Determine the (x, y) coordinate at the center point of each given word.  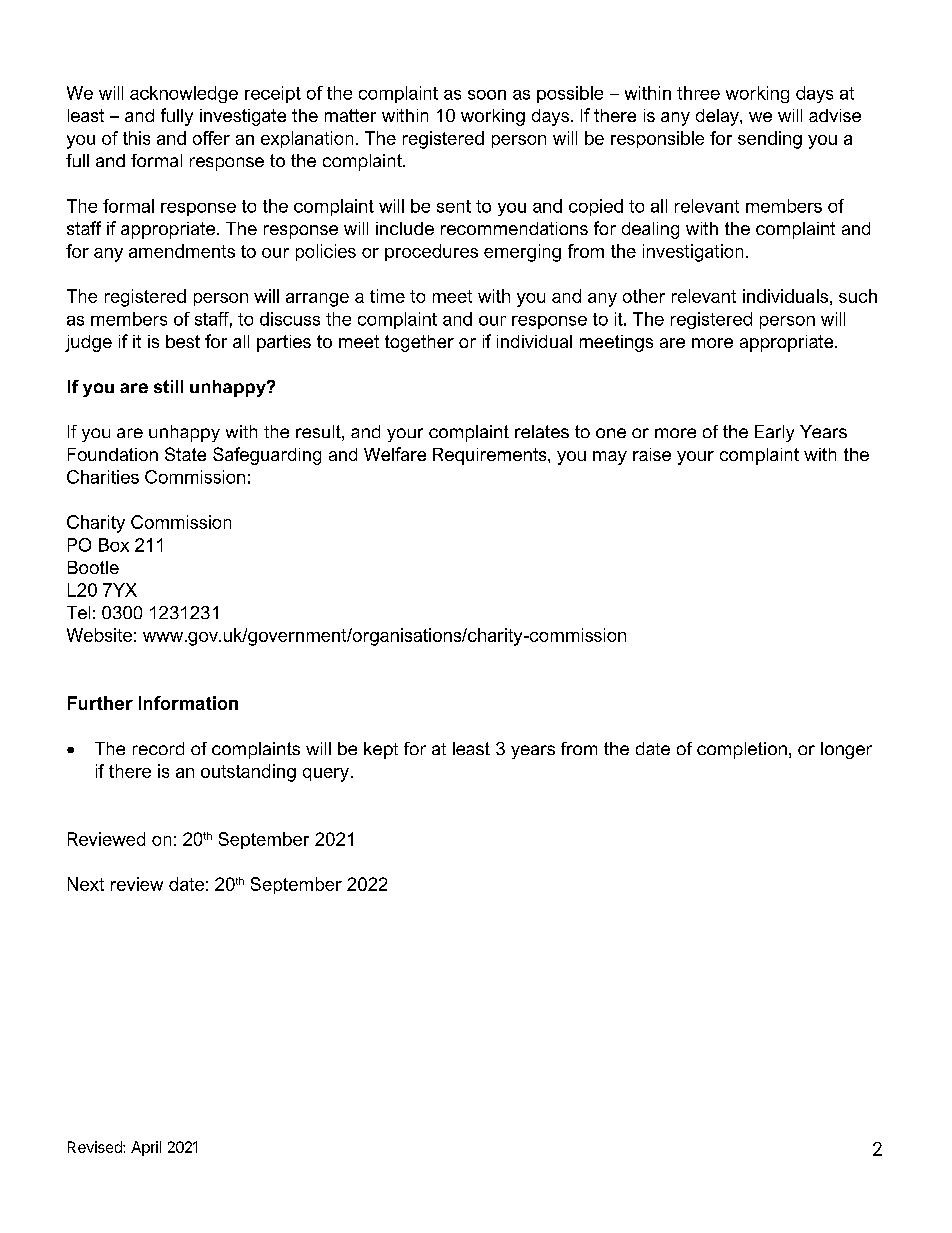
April (146, 1148)
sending (770, 140)
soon (487, 95)
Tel (78, 612)
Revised (96, 1147)
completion (742, 750)
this (136, 138)
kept (381, 750)
